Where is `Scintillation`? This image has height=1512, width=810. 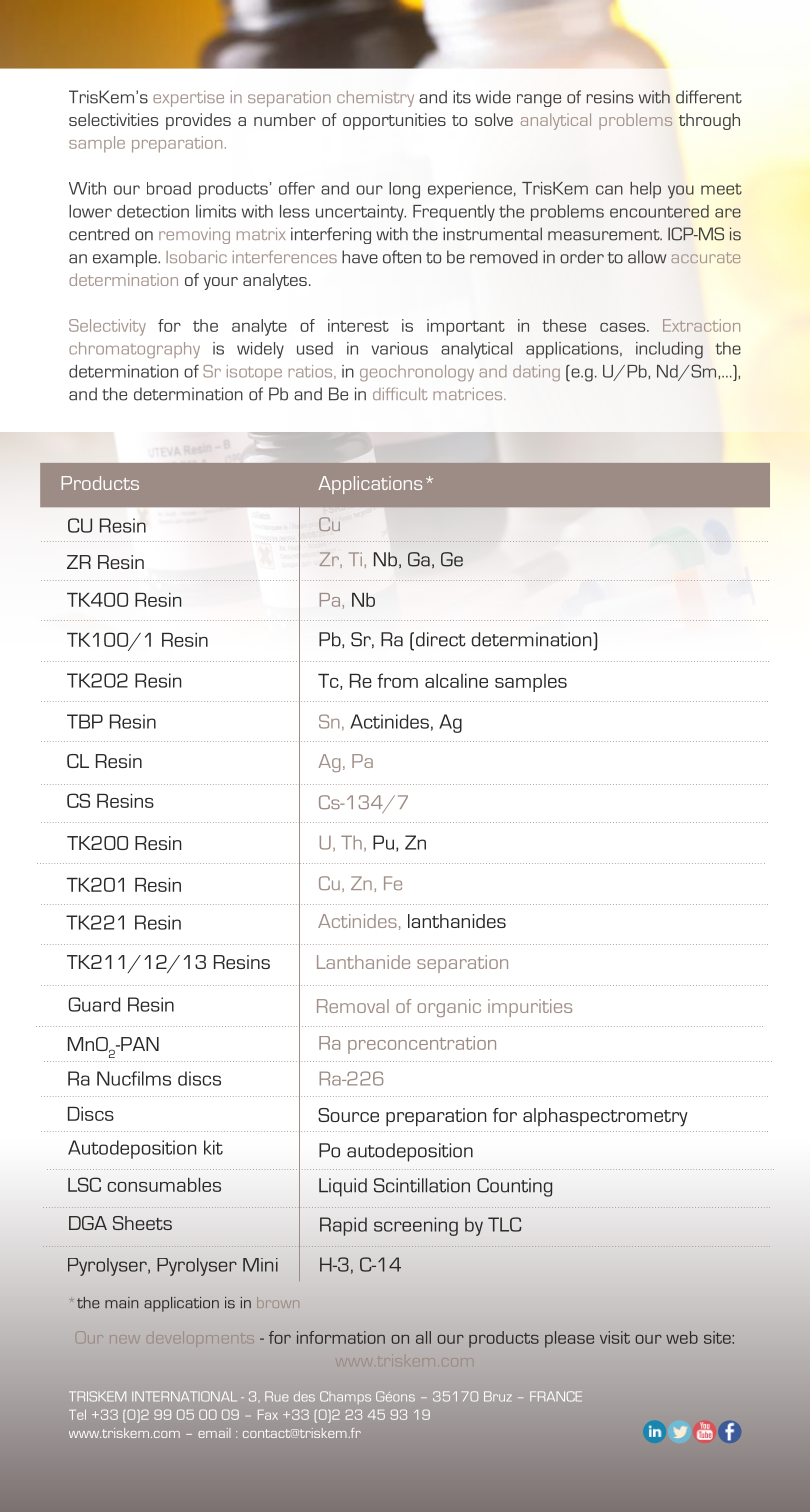
Scintillation is located at coordinates (422, 1185).
